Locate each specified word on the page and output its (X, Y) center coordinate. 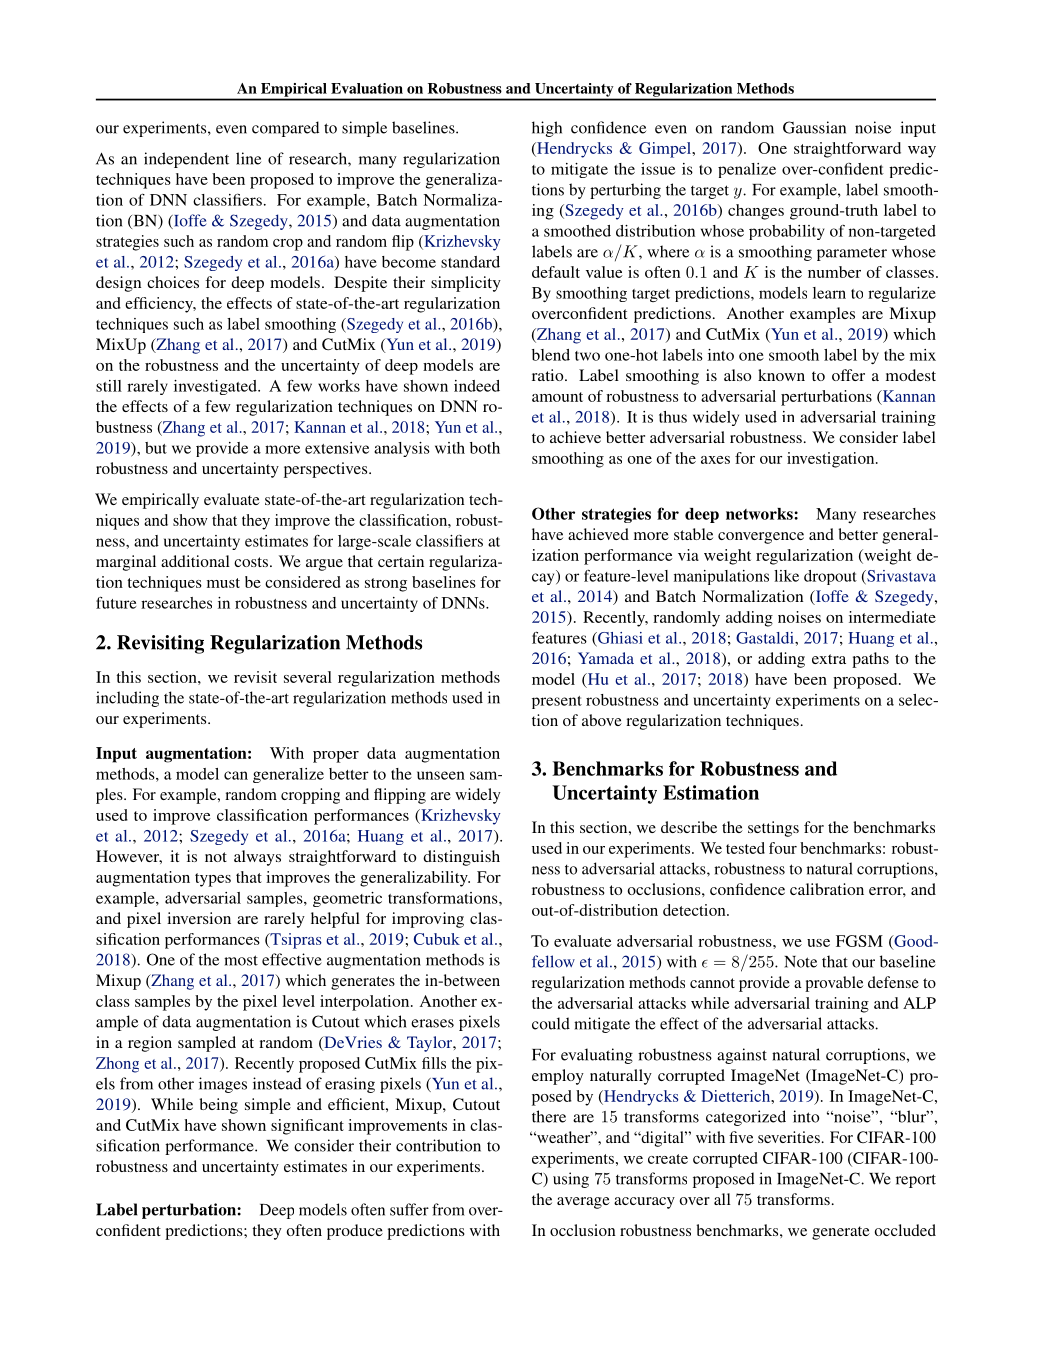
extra (829, 659)
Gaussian (814, 127)
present (557, 702)
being (218, 1106)
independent (186, 160)
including (127, 699)
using (571, 1180)
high (547, 129)
